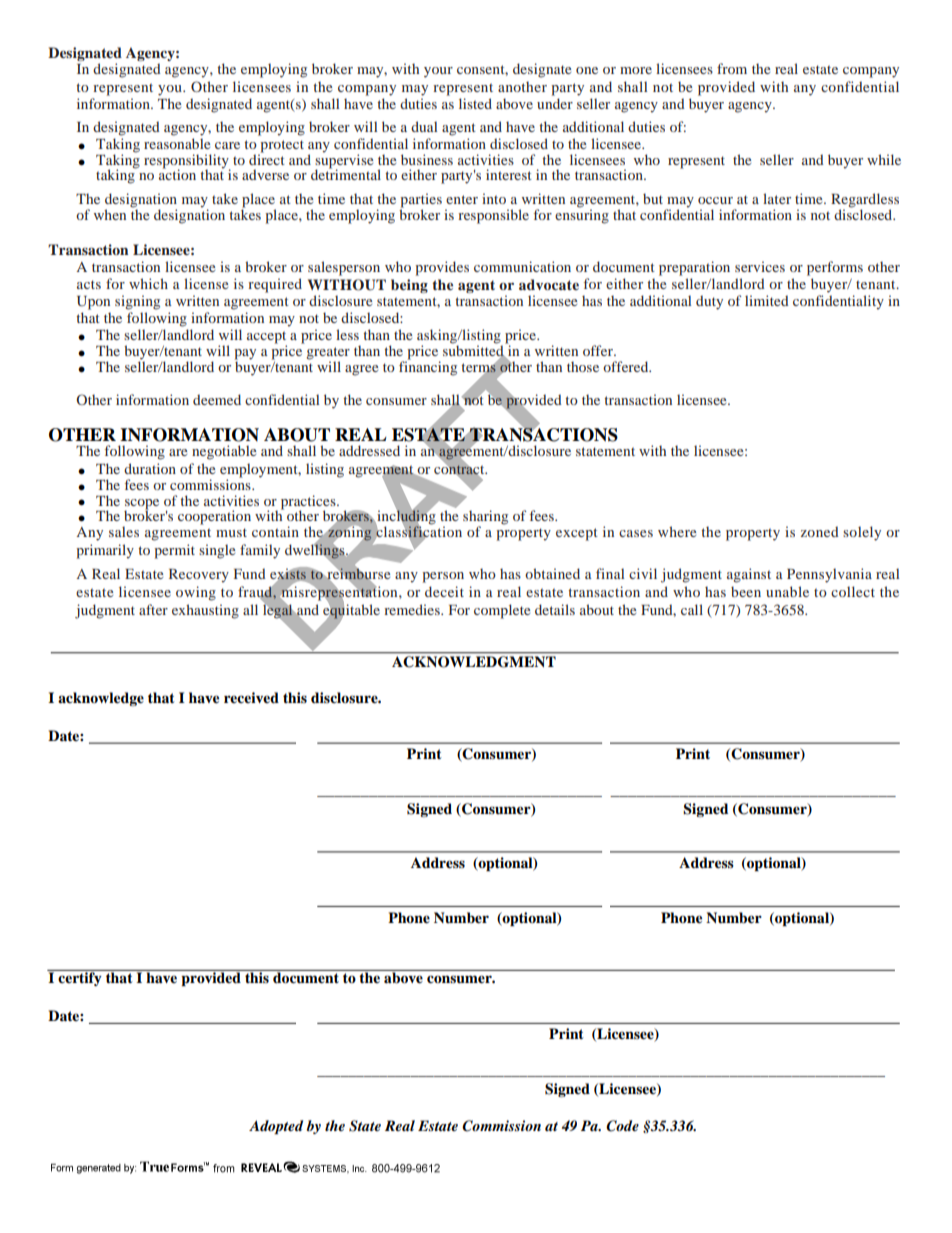  I want to click on Code, so click(622, 1126).
